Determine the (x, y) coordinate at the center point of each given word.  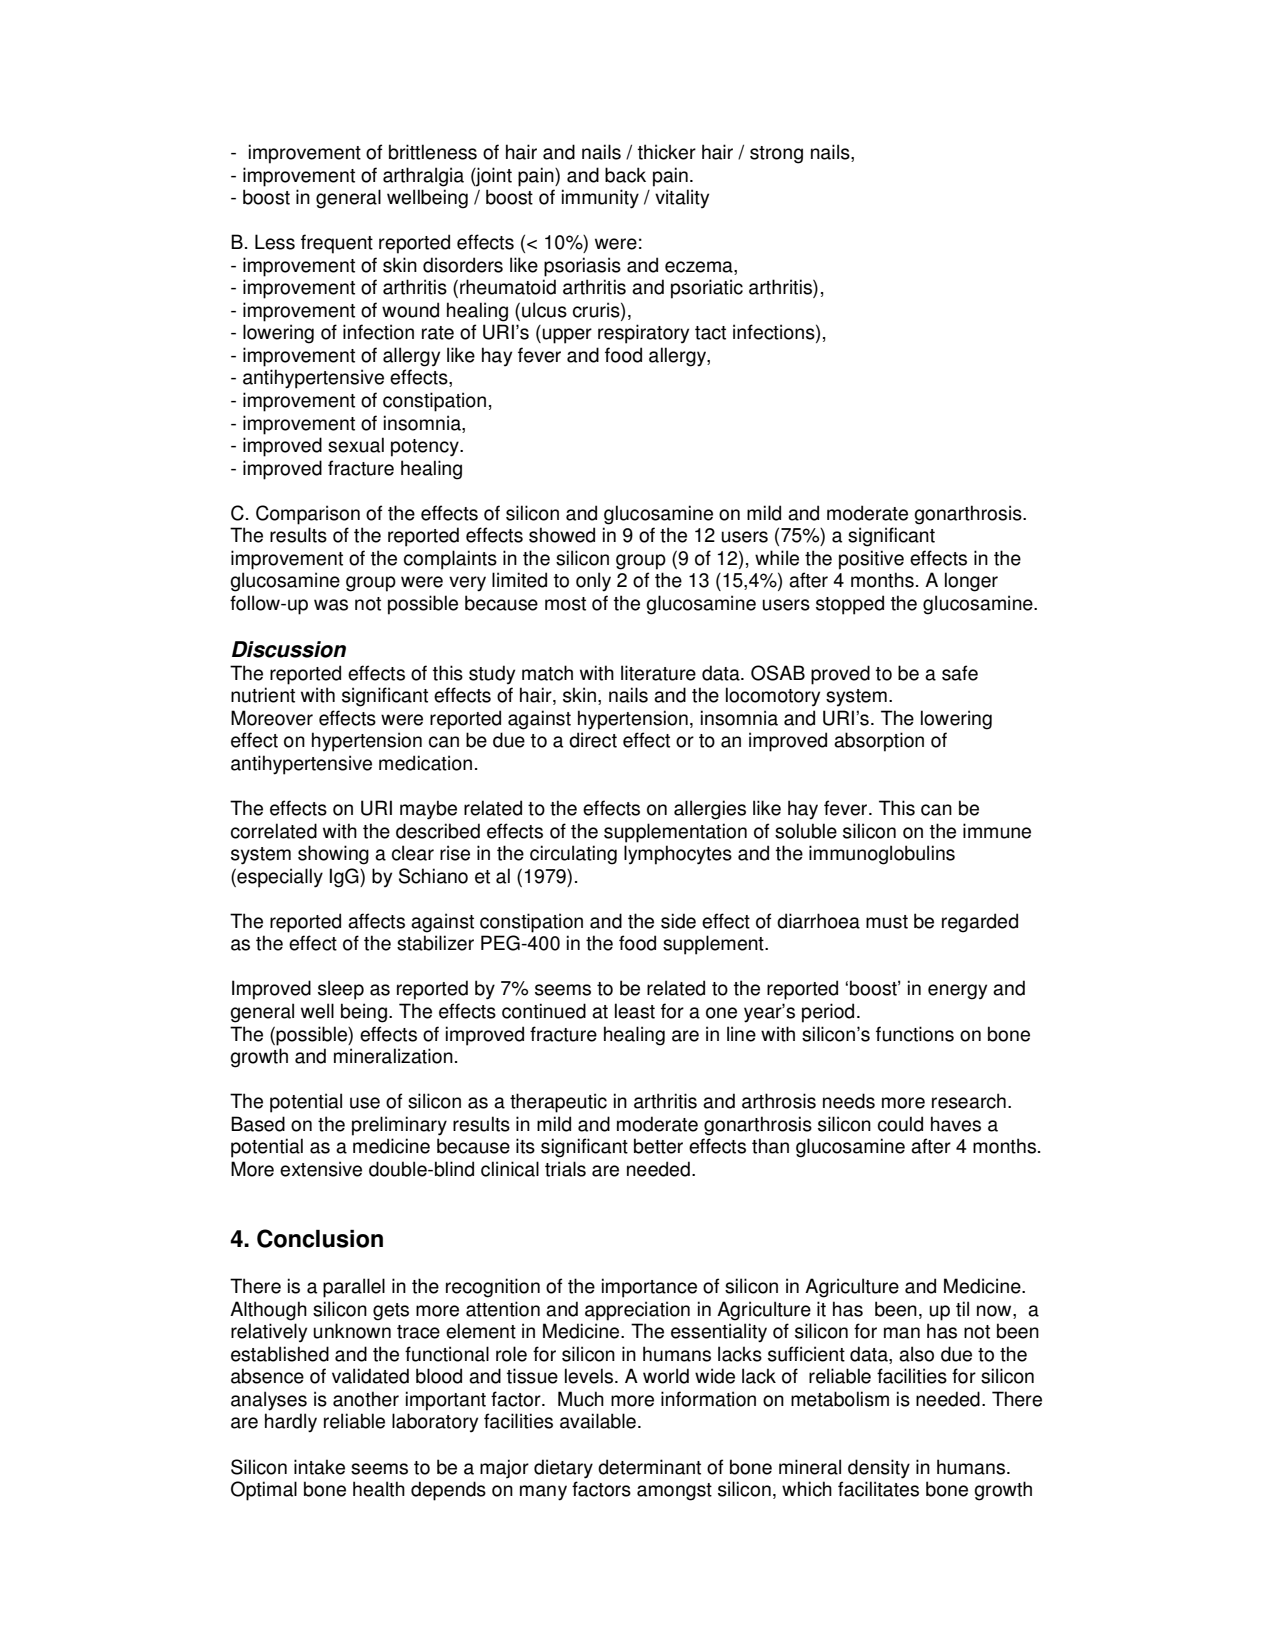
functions (915, 1034)
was (331, 605)
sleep (341, 990)
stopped (850, 605)
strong (776, 155)
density (879, 1469)
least (635, 1011)
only (593, 582)
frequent (337, 244)
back (625, 175)
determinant (649, 1467)
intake (319, 1467)
